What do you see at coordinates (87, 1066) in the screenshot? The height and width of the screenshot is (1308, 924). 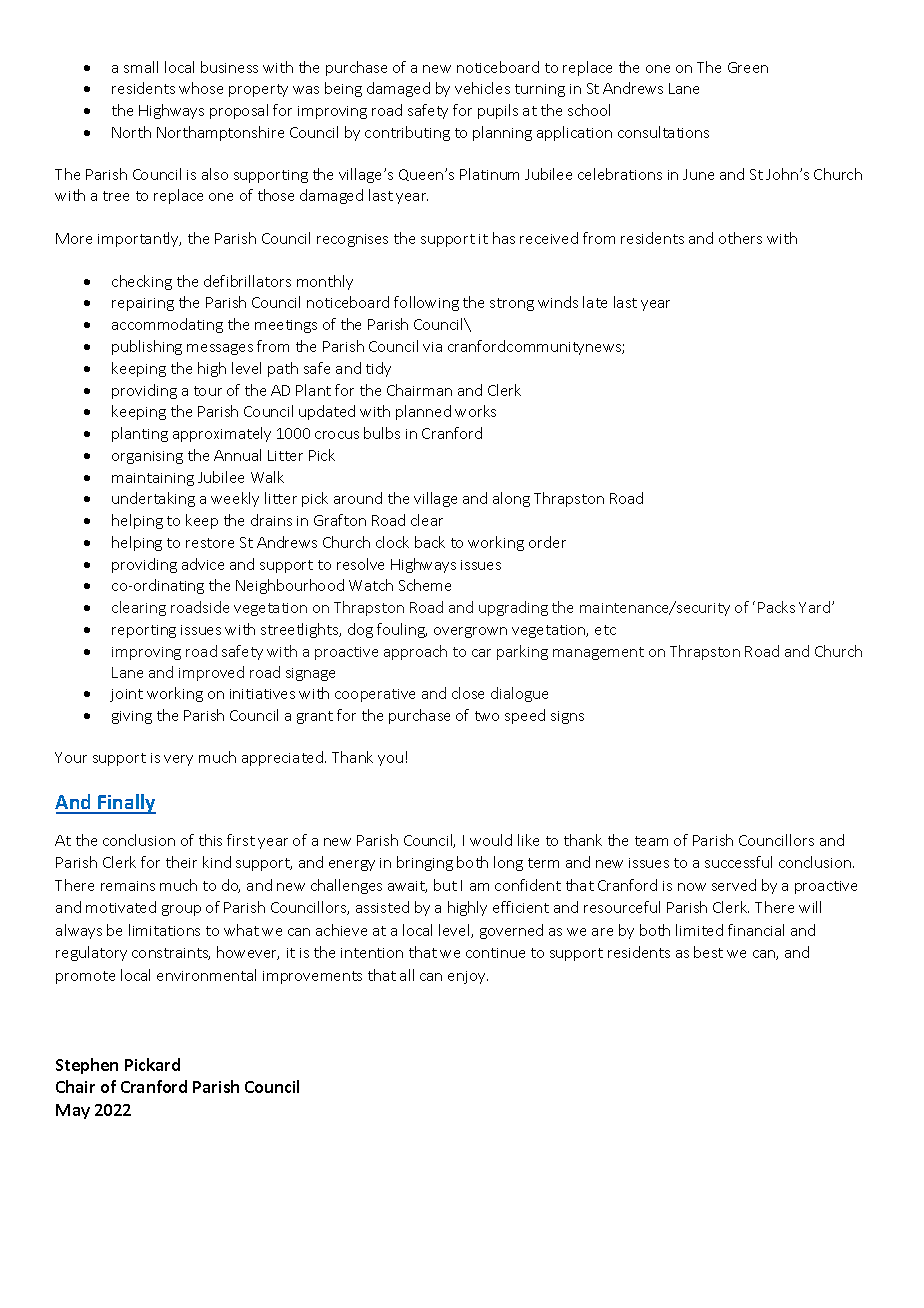 I see `Stephen` at bounding box center [87, 1066].
